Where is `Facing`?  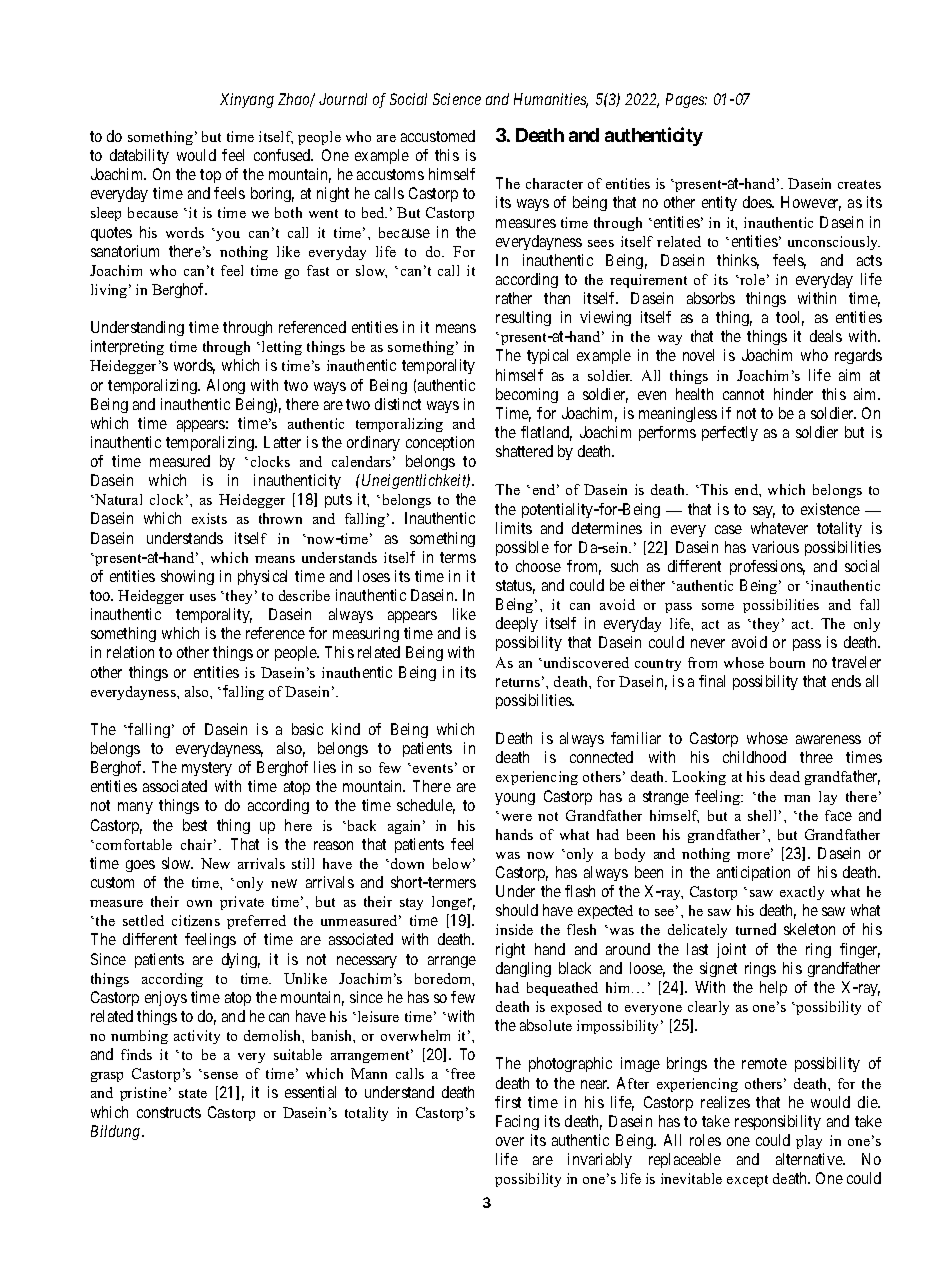
Facing is located at coordinates (517, 1122).
